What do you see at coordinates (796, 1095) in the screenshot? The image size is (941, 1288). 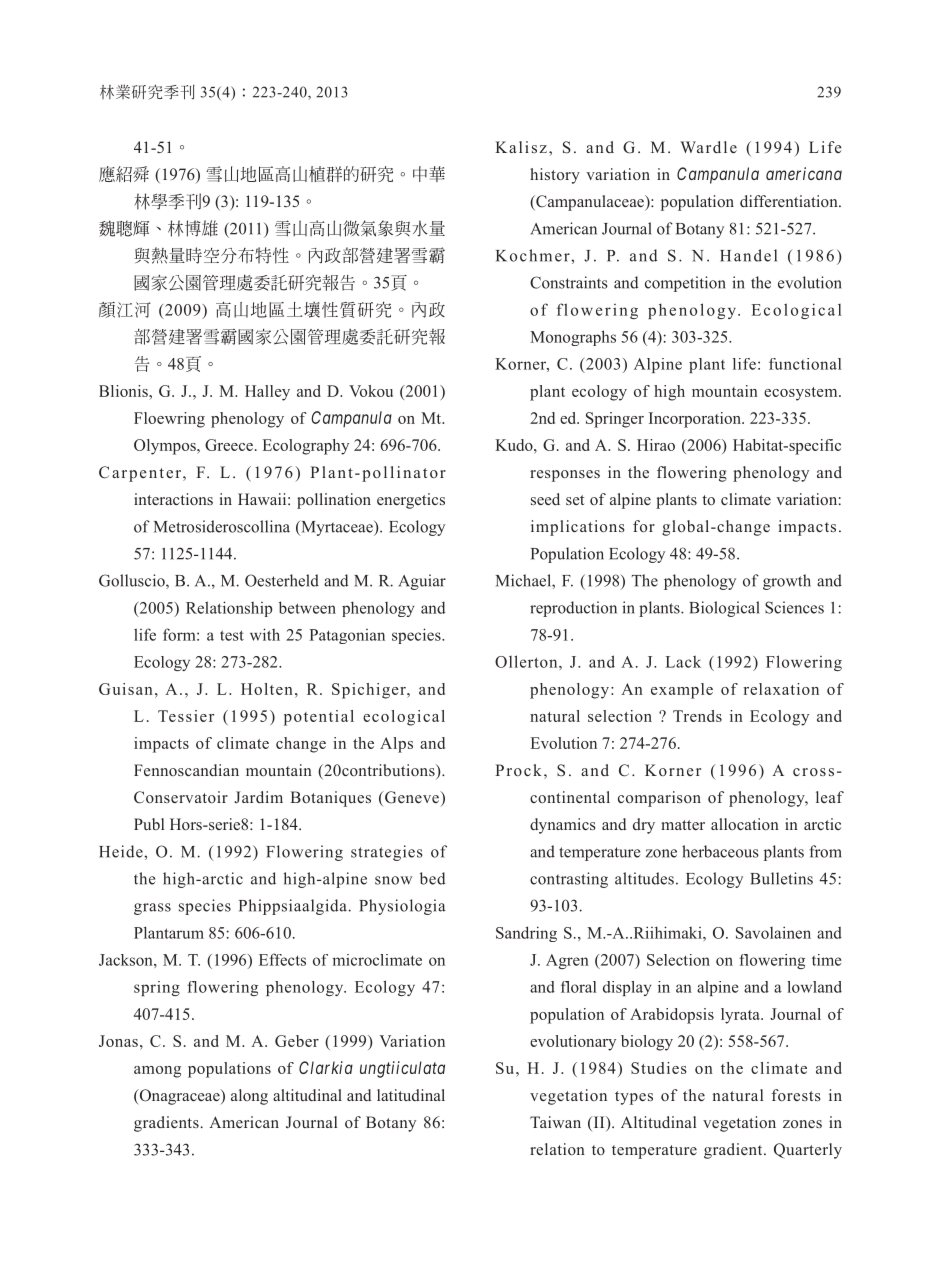 I see `forests` at bounding box center [796, 1095].
